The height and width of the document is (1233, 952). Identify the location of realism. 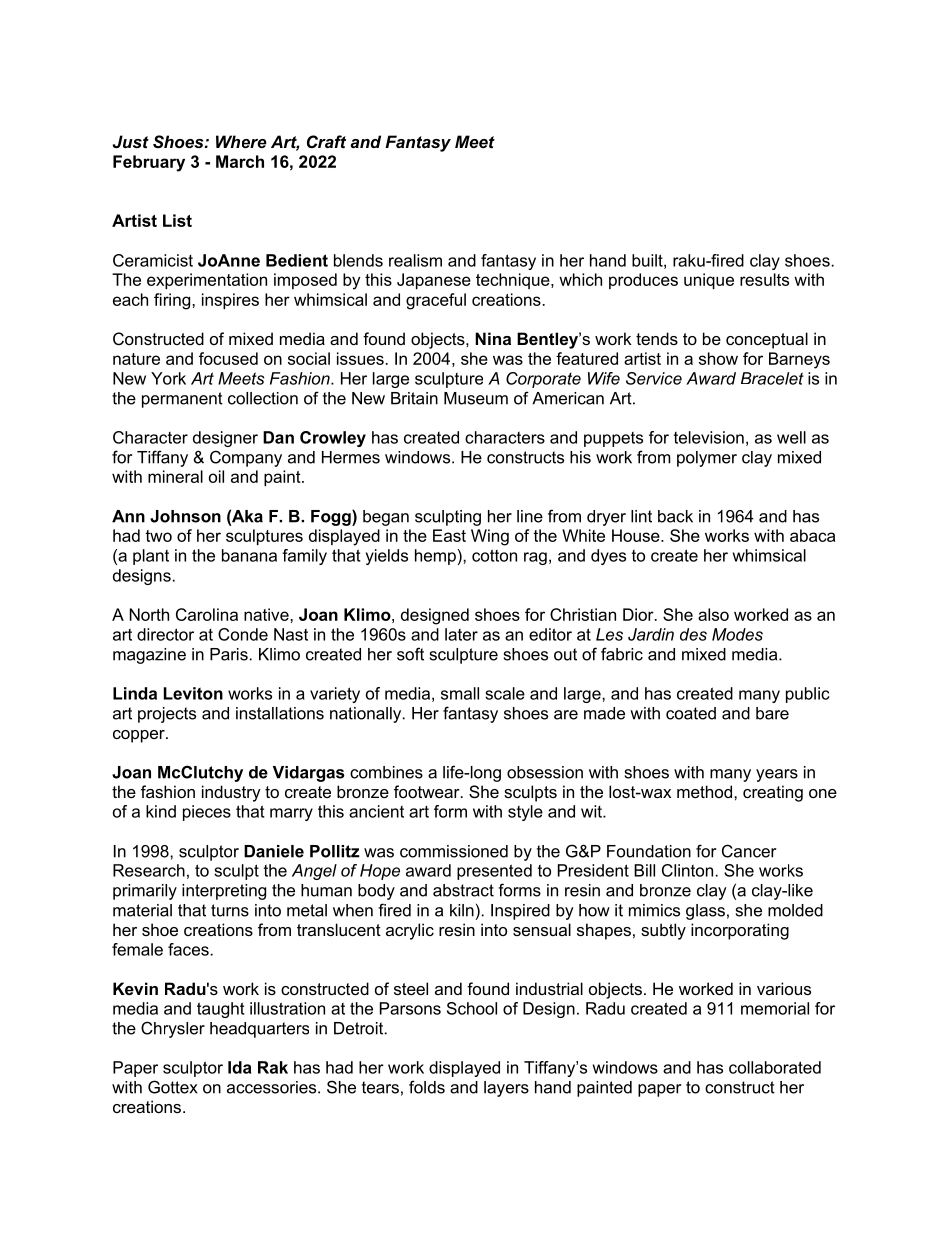
(415, 260).
